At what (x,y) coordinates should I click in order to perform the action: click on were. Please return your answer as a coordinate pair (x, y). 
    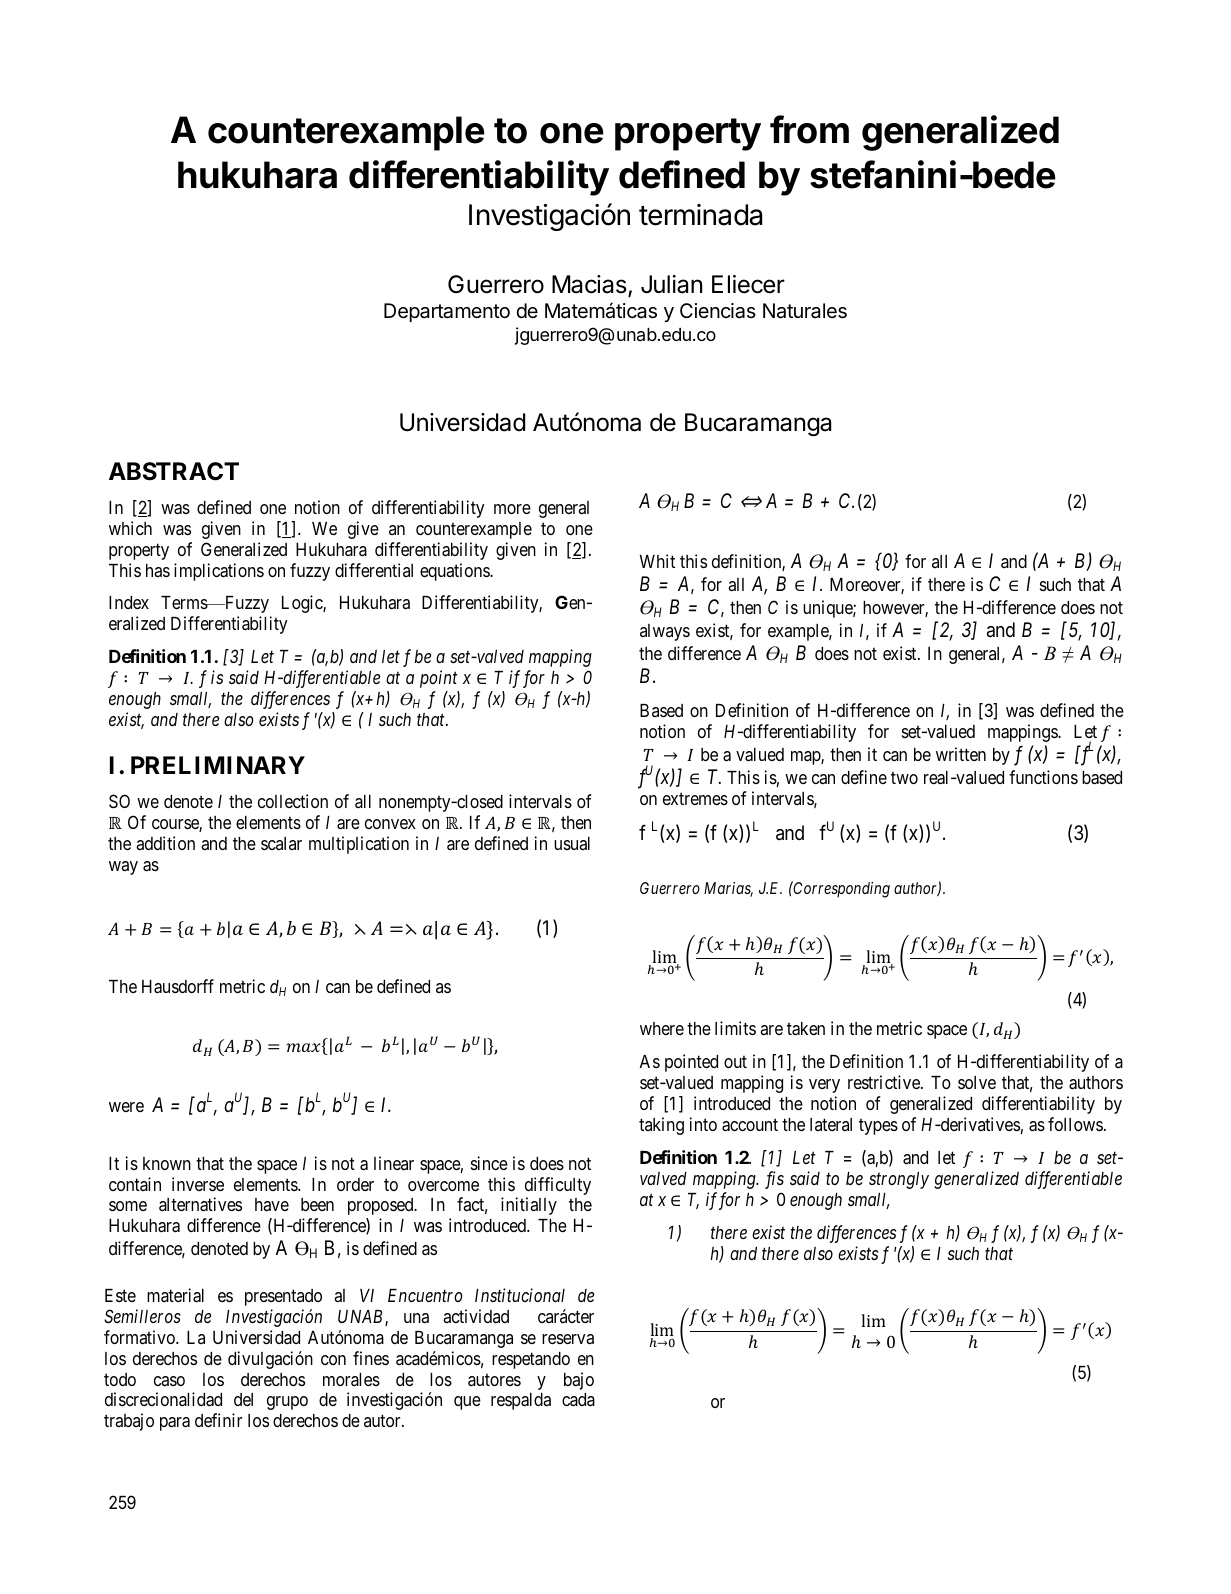
    Looking at the image, I should click on (126, 1107).
